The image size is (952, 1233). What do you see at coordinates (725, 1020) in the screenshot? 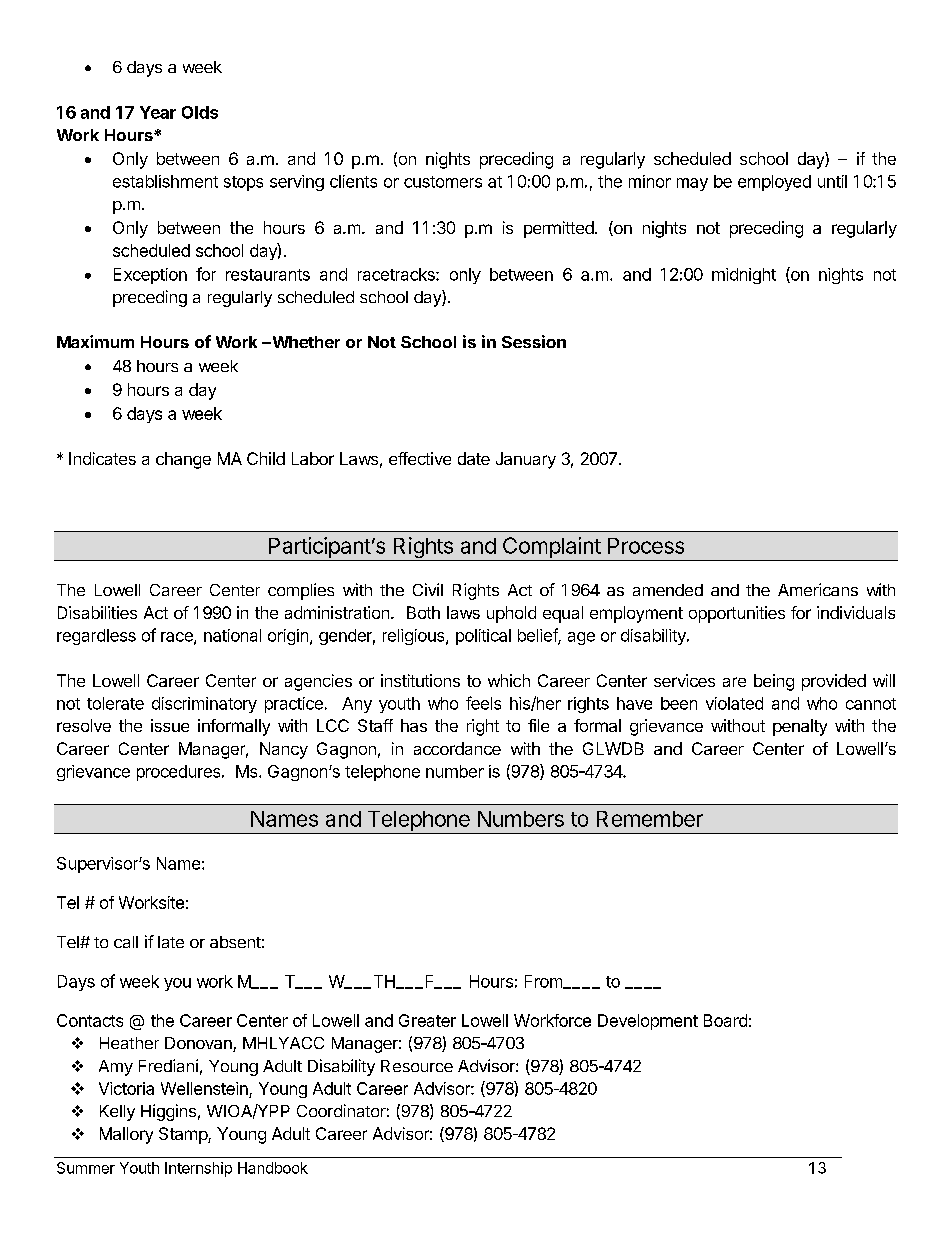
I see `Board` at bounding box center [725, 1020].
